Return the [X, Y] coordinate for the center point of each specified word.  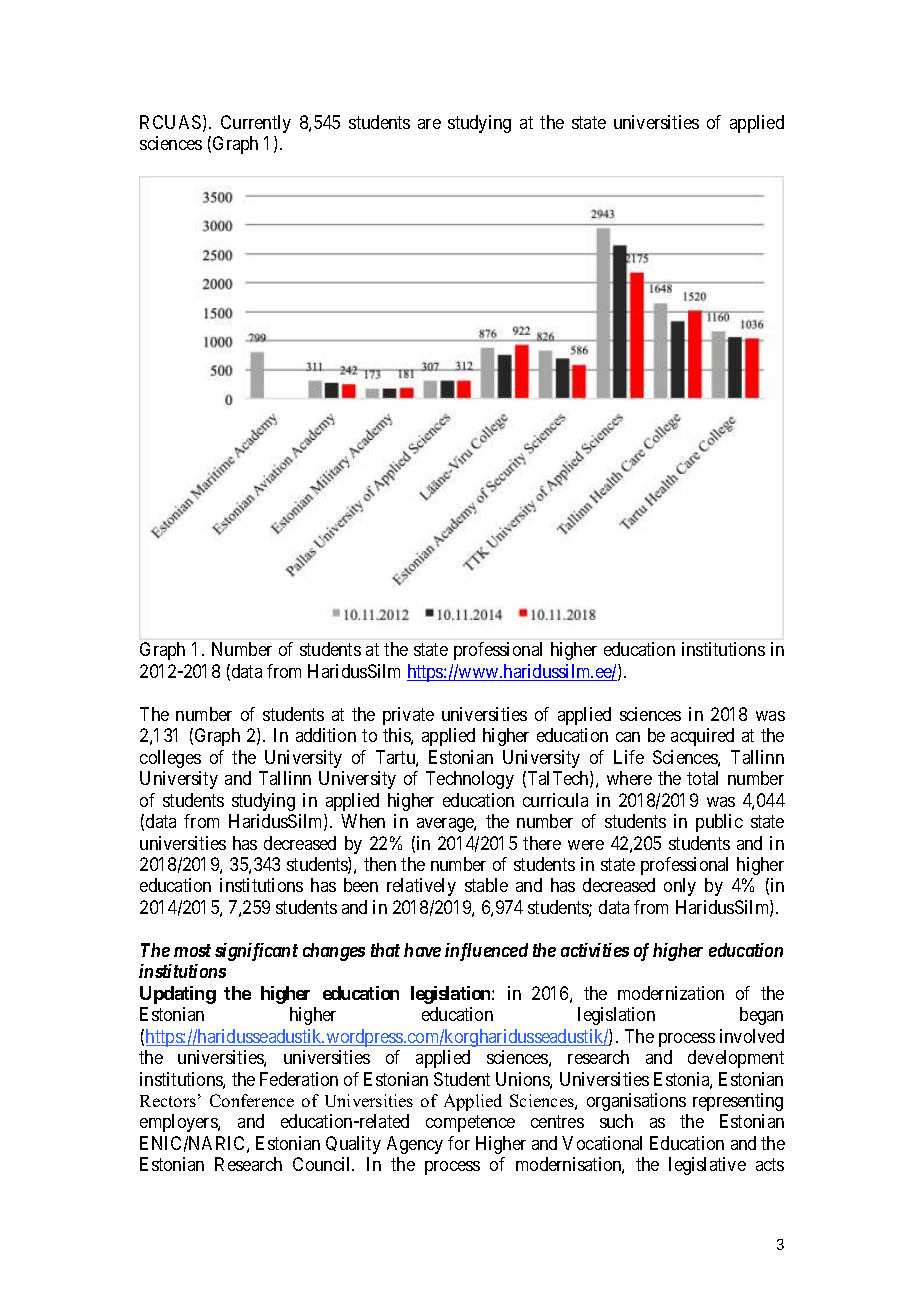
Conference [252, 1100]
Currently [256, 124]
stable [486, 885]
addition [326, 735]
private [408, 716]
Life [629, 757]
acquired [702, 737]
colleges [170, 759]
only [680, 887]
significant [256, 952]
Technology [470, 780]
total [702, 778]
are [429, 124]
